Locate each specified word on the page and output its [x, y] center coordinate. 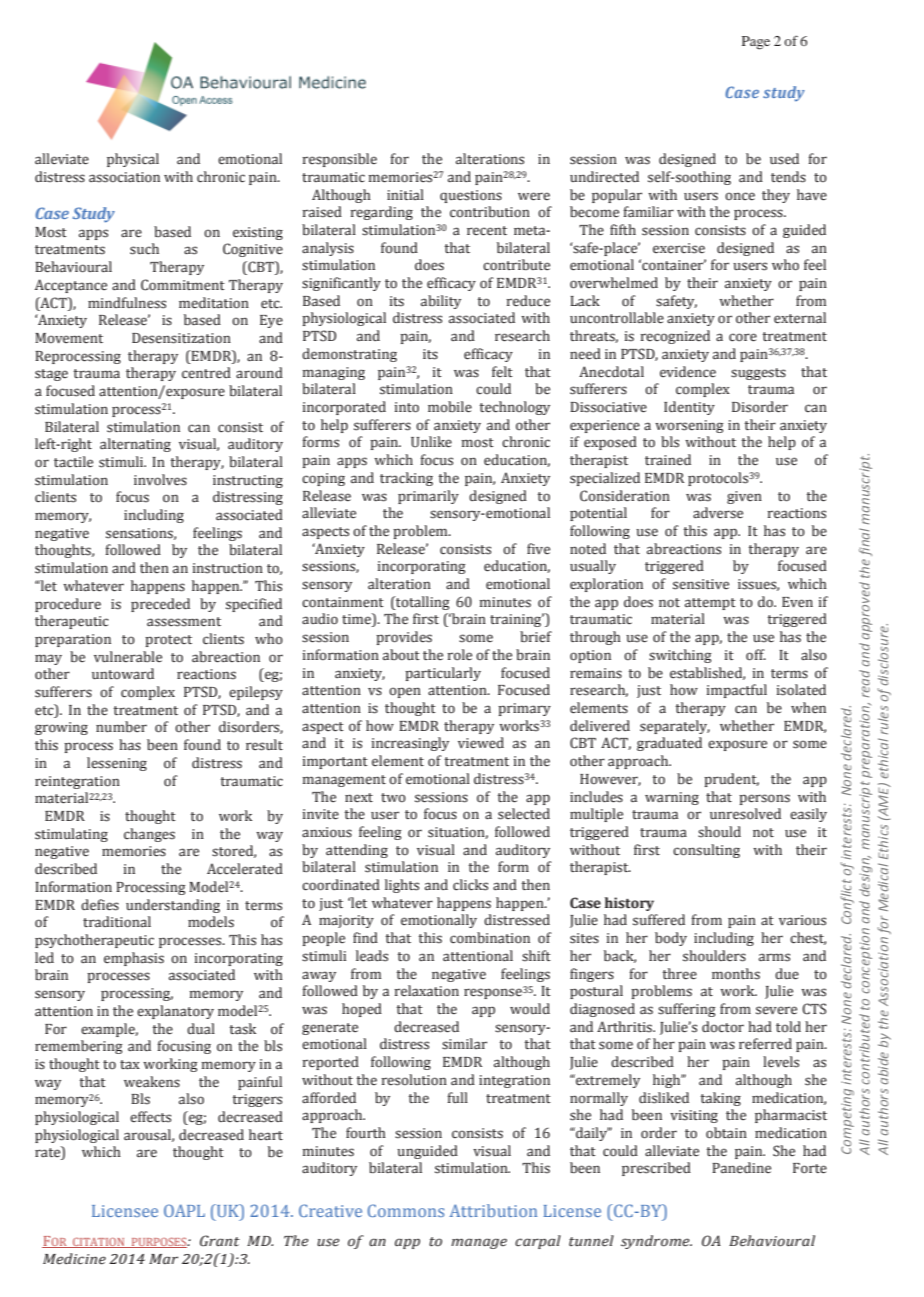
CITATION [99, 1243]
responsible [340, 160]
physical [133, 160]
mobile [450, 407]
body [671, 939]
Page [756, 43]
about [401, 655]
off [756, 655]
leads [372, 956]
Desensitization [181, 338]
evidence [688, 372]
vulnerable [128, 657]
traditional [117, 922]
